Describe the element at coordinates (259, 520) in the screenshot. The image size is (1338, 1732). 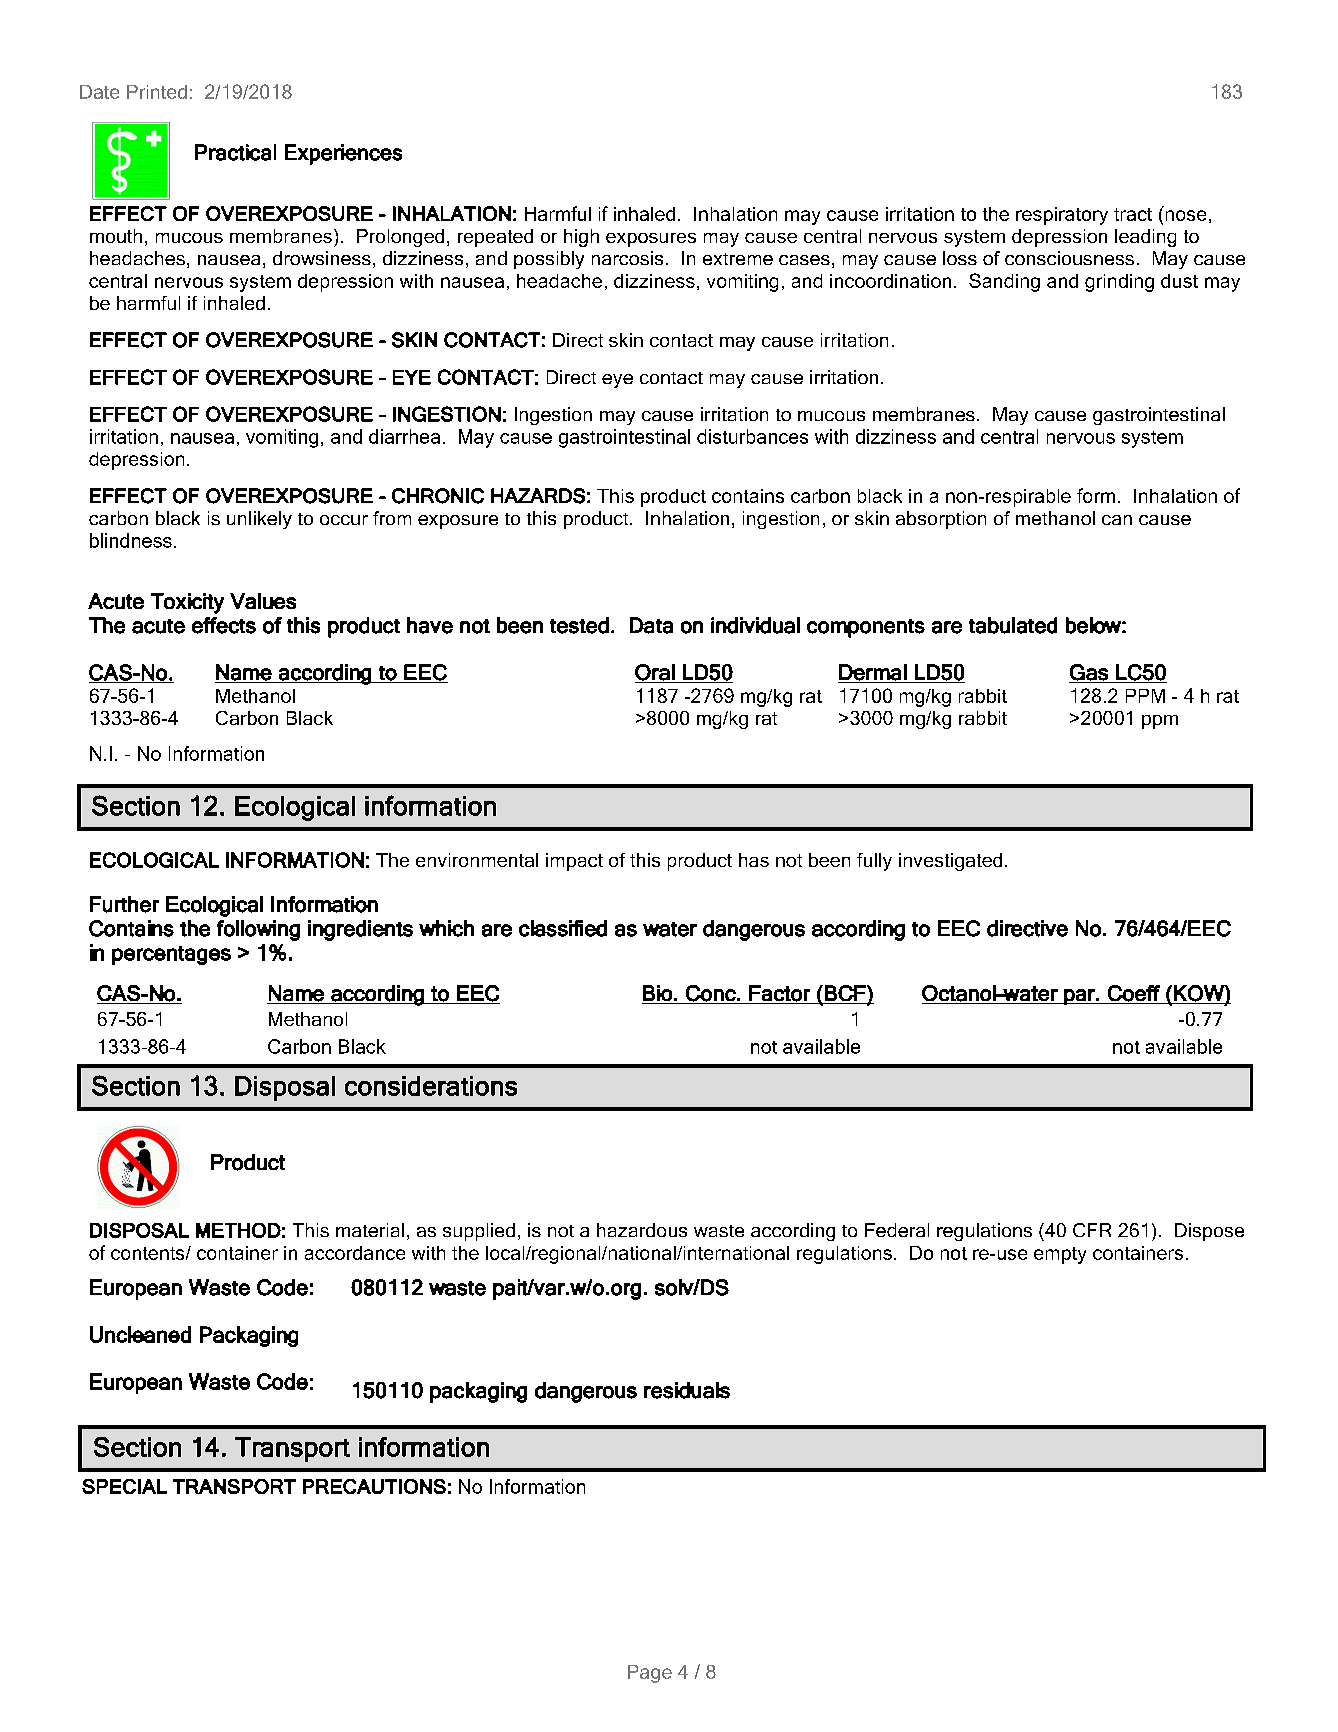
I see `unlikely` at that location.
